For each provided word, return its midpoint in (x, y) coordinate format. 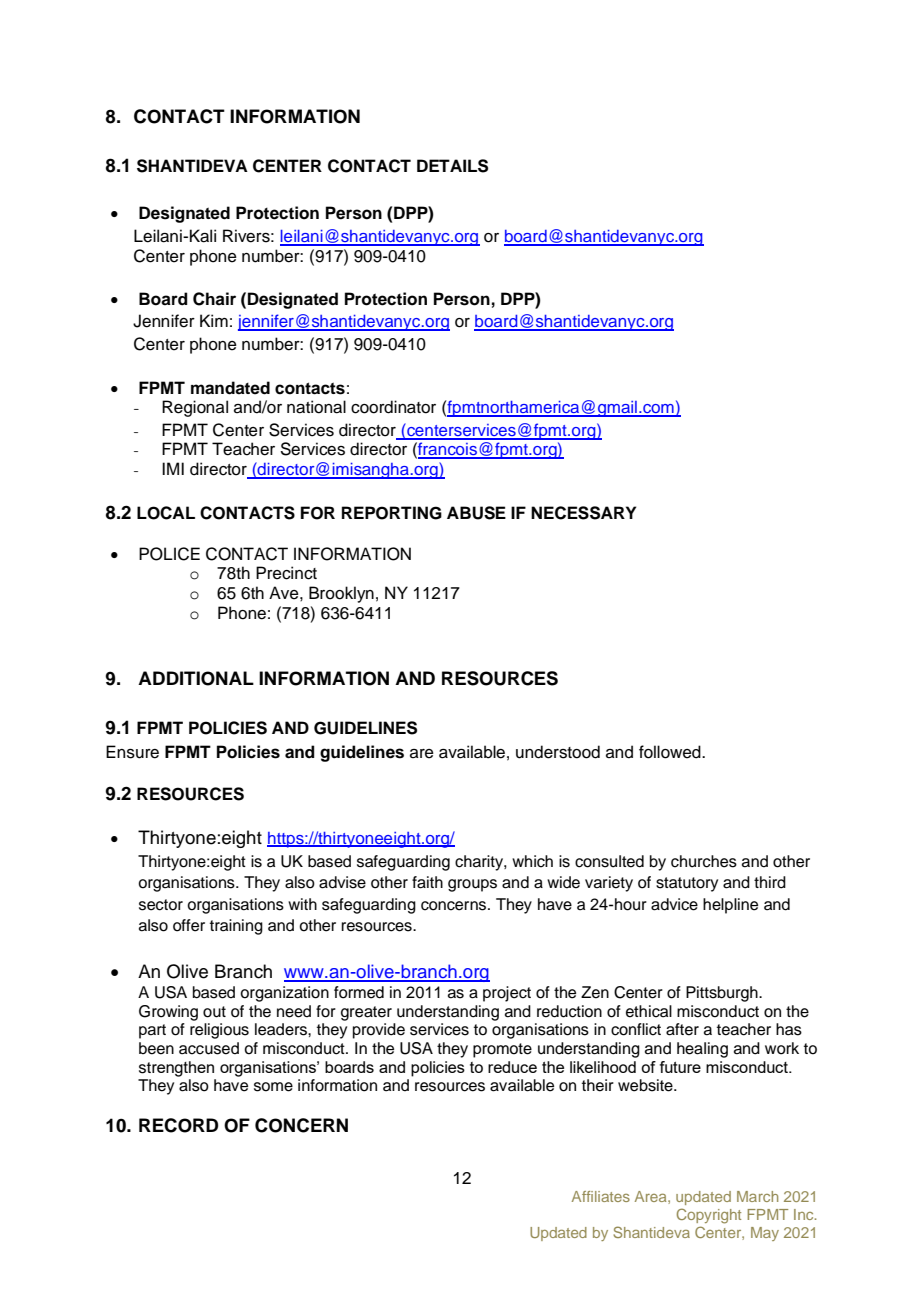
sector (161, 905)
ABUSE (476, 513)
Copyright (709, 1216)
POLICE (169, 554)
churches (704, 861)
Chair (214, 299)
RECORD (178, 1125)
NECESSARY (583, 513)
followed (671, 752)
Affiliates (601, 1196)
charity (480, 863)
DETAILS (452, 166)
